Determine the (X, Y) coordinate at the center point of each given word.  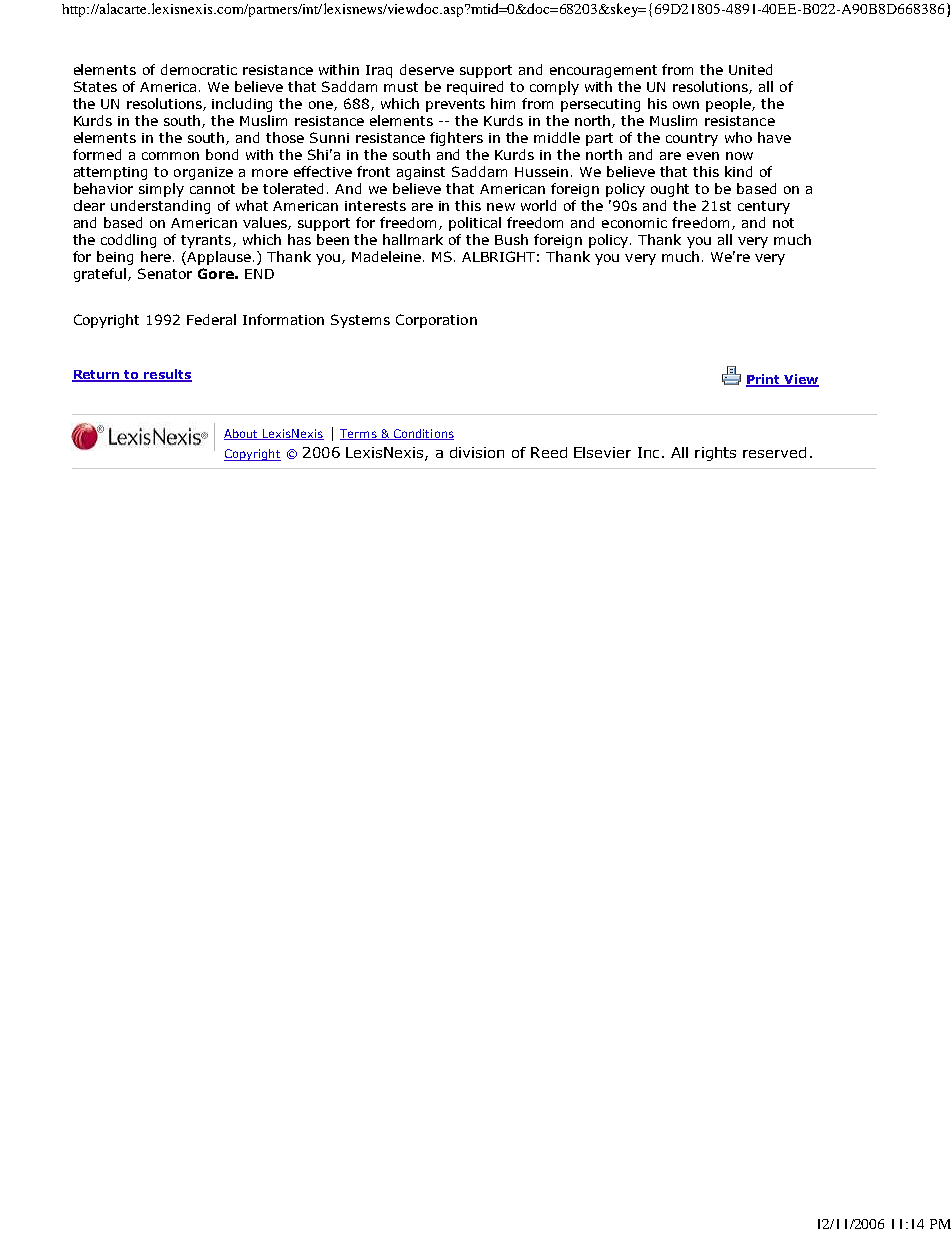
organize (203, 173)
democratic (199, 69)
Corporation (436, 321)
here (156, 256)
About (242, 434)
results (167, 375)
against (421, 173)
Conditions (422, 434)
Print (764, 380)
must (401, 87)
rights (715, 454)
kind (738, 171)
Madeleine (388, 256)
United (750, 69)
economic (634, 223)
